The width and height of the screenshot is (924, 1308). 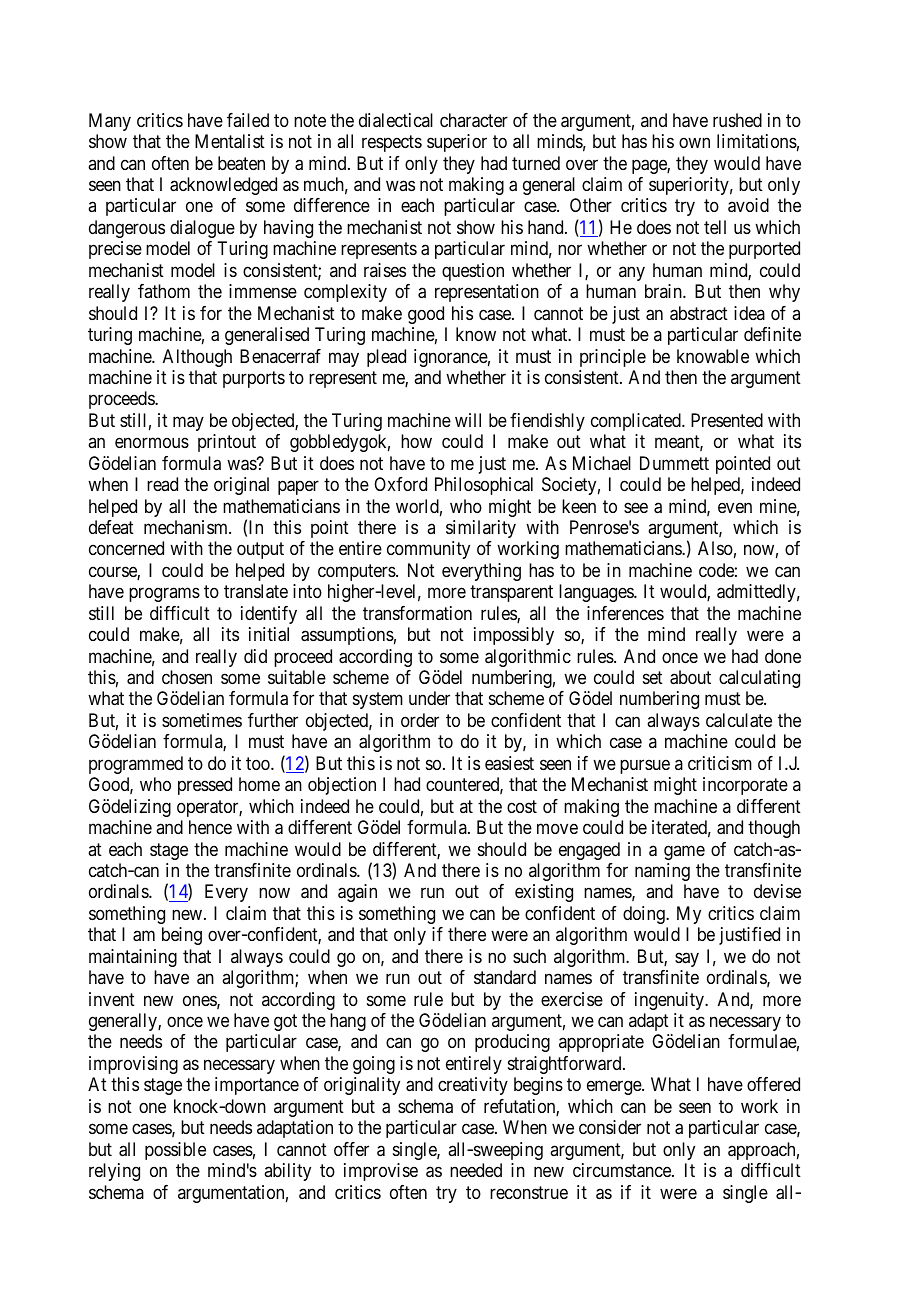 I want to click on chosen, so click(x=187, y=677).
